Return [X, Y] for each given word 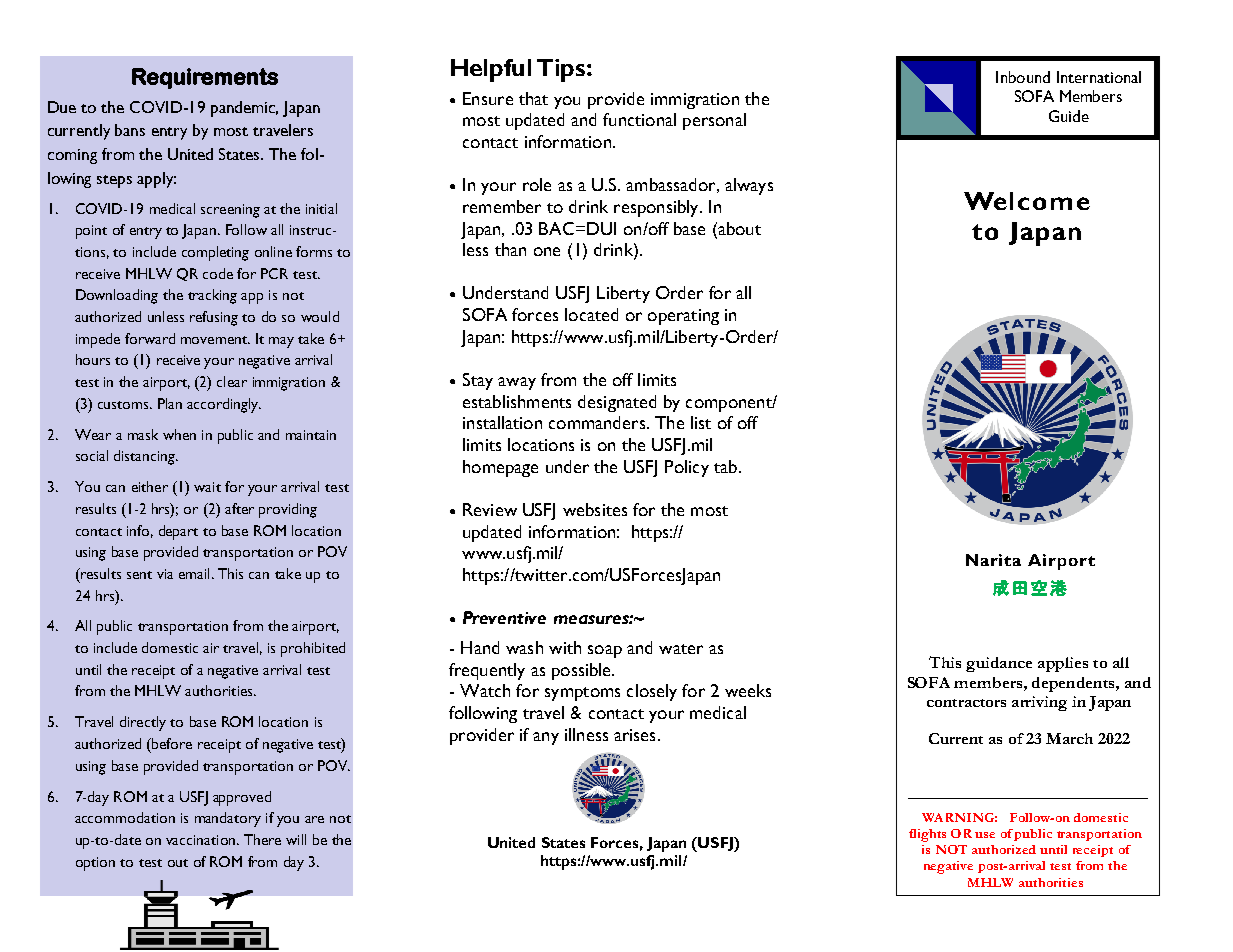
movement [215, 340]
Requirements [205, 78]
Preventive [504, 617]
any [546, 738]
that [533, 98]
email [194, 573]
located [591, 314]
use [985, 835]
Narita [993, 560]
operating [683, 317]
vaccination [200, 840]
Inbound [1023, 77]
